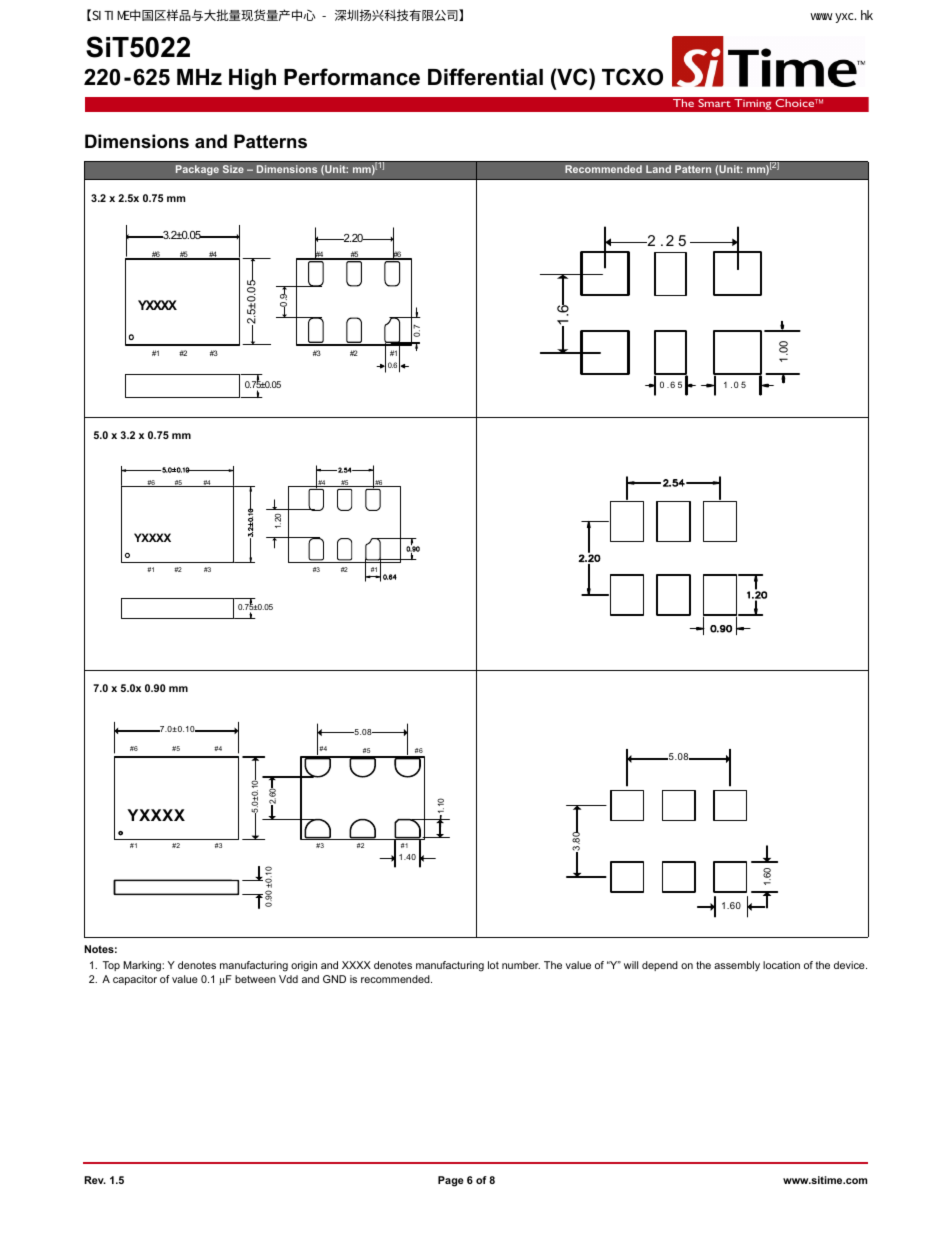  I want to click on lot, so click(493, 965).
